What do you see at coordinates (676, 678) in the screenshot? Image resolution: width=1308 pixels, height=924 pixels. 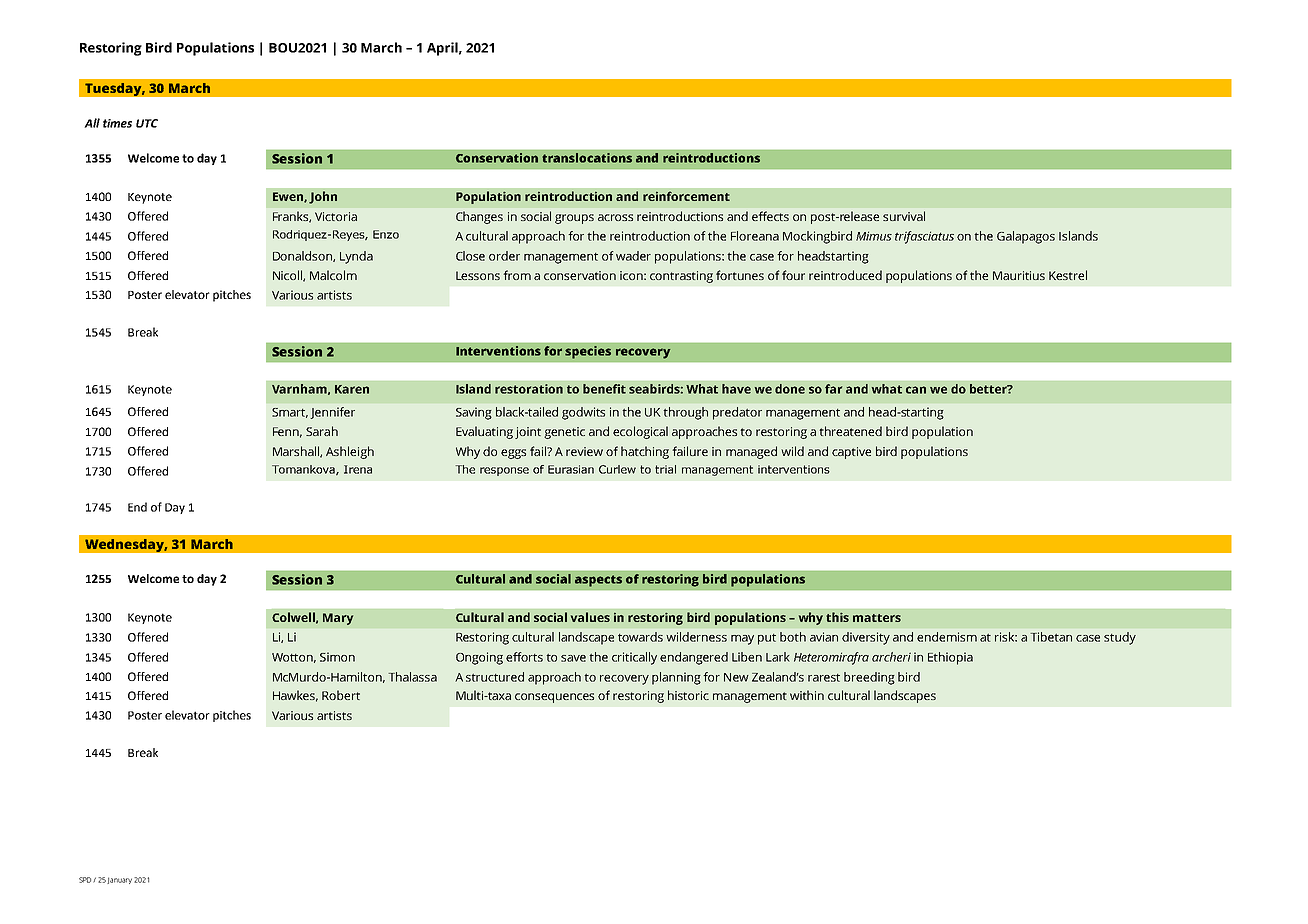 I see `planning` at bounding box center [676, 678].
